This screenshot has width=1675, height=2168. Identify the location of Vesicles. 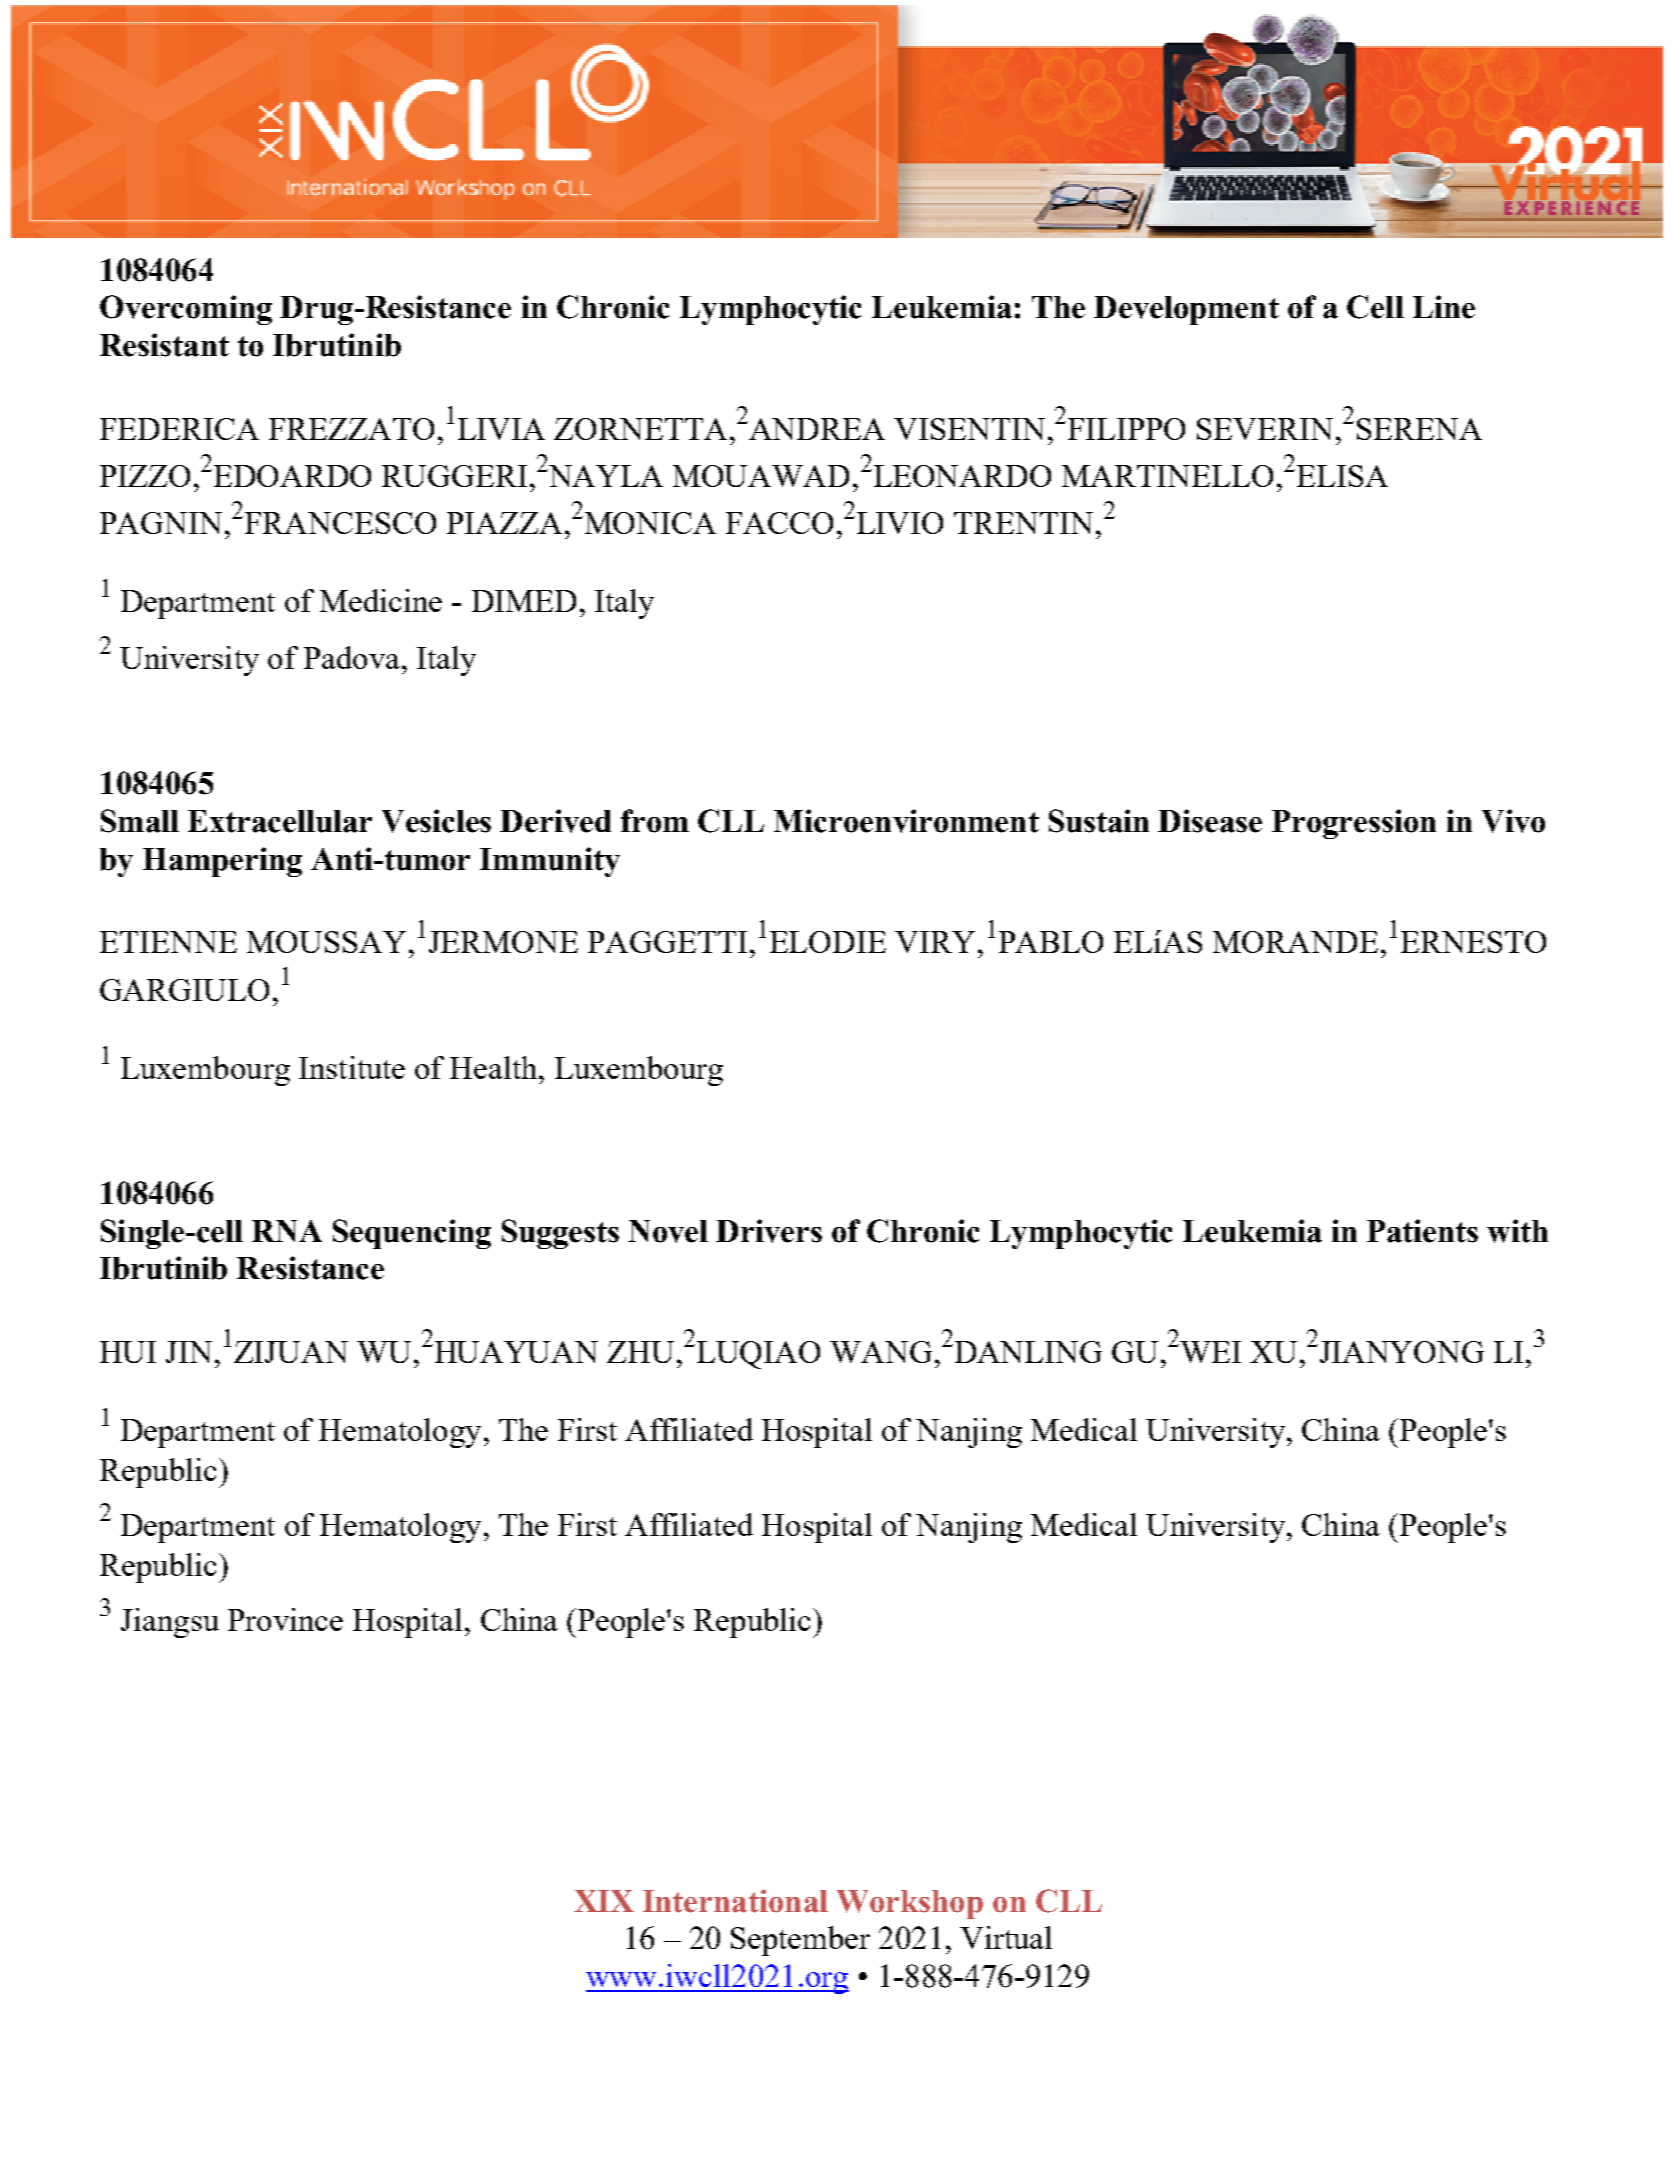
(436, 821).
